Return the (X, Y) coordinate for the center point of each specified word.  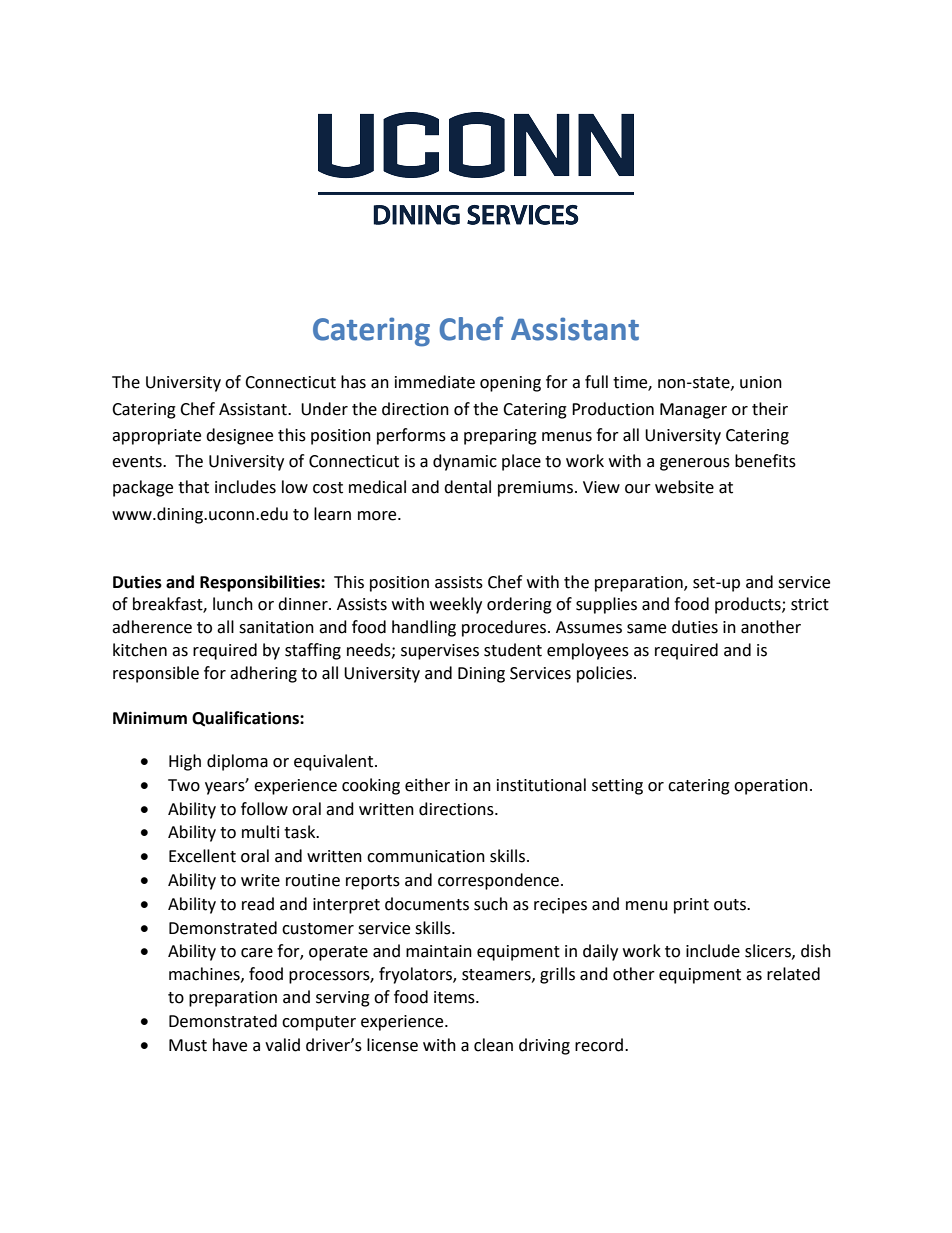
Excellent (202, 856)
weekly (456, 605)
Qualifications (246, 719)
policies (606, 674)
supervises (440, 652)
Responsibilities (261, 583)
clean (493, 1045)
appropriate (156, 437)
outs (731, 905)
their (770, 409)
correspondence (500, 881)
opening (510, 384)
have (230, 1045)
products (749, 605)
